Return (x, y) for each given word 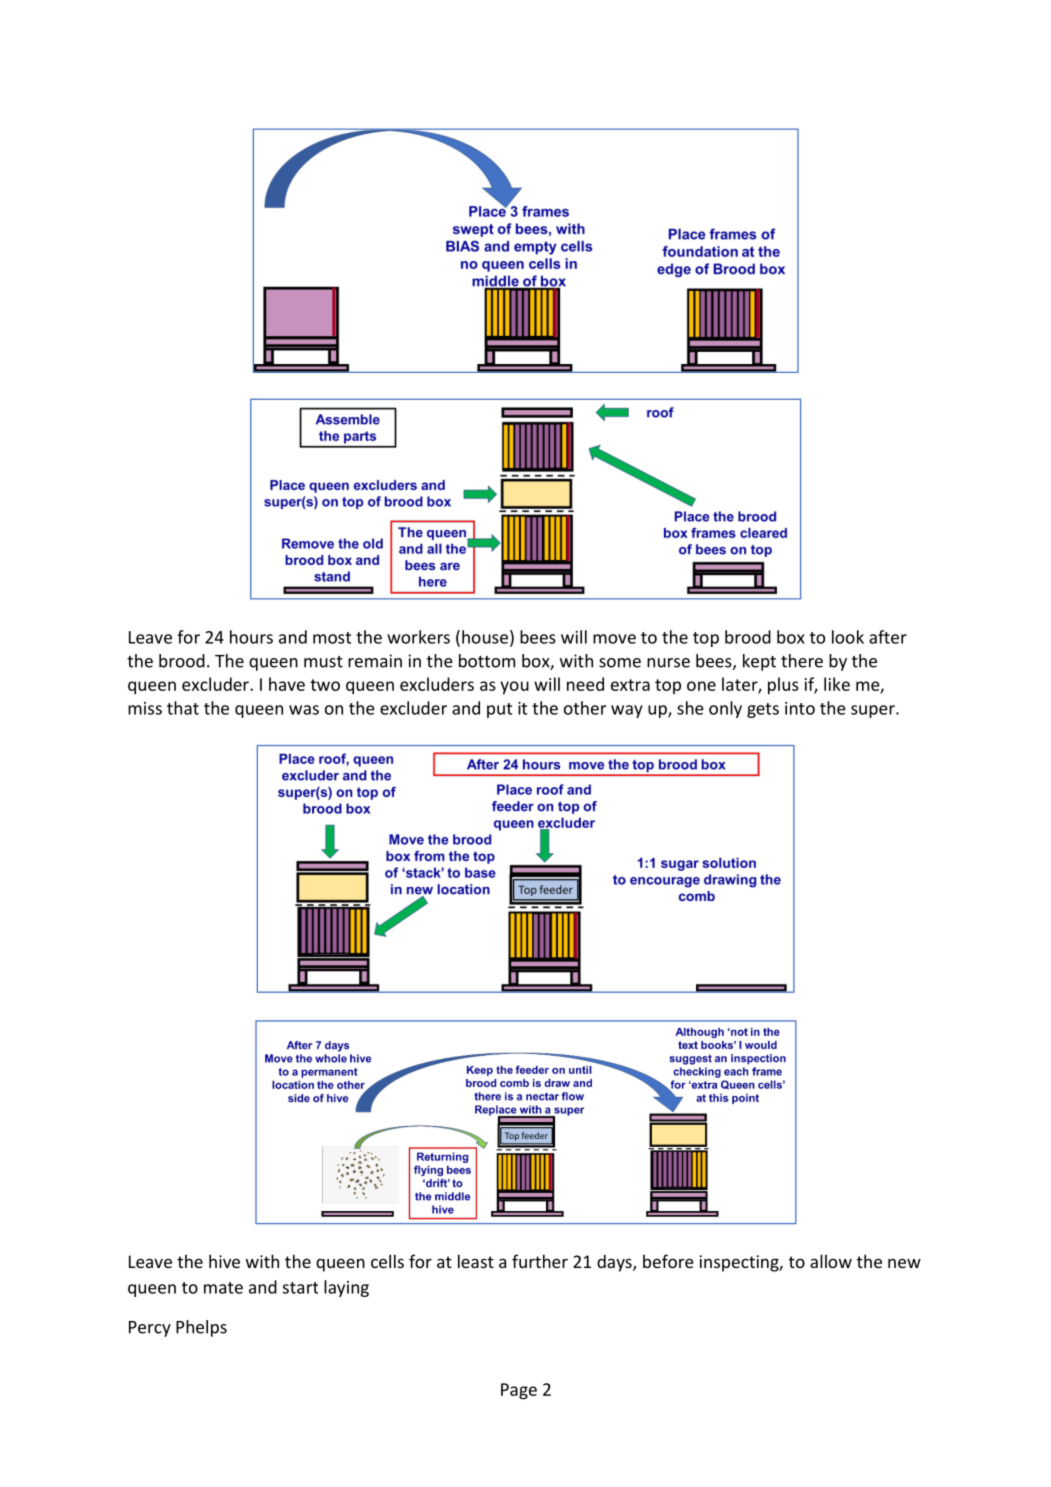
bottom (487, 661)
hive (224, 1261)
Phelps (201, 1328)
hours (251, 637)
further (540, 1261)
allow (831, 1261)
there (802, 661)
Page (519, 1391)
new (904, 1263)
